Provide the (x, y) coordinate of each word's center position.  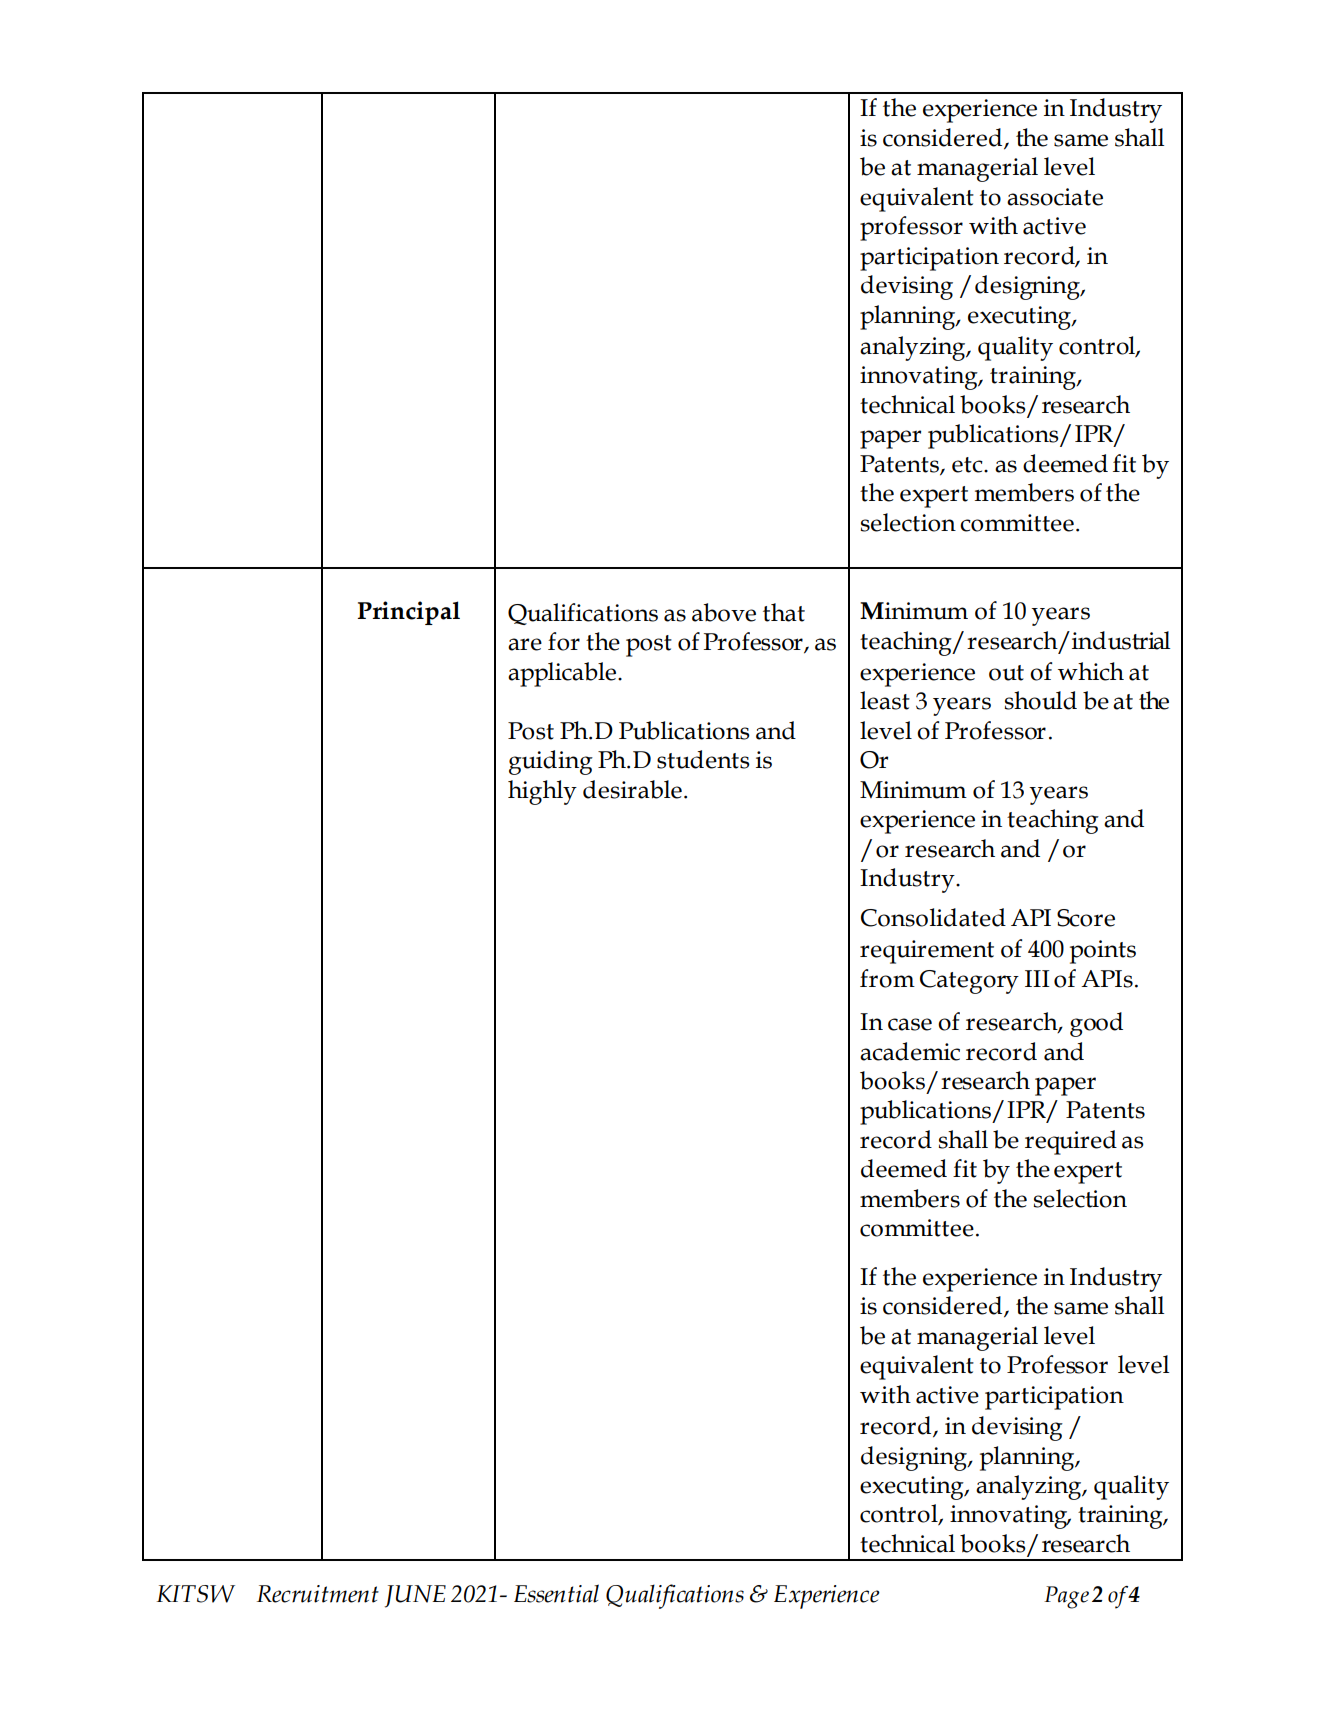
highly (542, 792)
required (1071, 1142)
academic (910, 1051)
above (724, 612)
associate (1055, 197)
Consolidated (933, 917)
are (525, 644)
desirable (632, 789)
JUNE (415, 1596)
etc (968, 465)
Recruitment (318, 1594)
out (1006, 673)
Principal (408, 613)
